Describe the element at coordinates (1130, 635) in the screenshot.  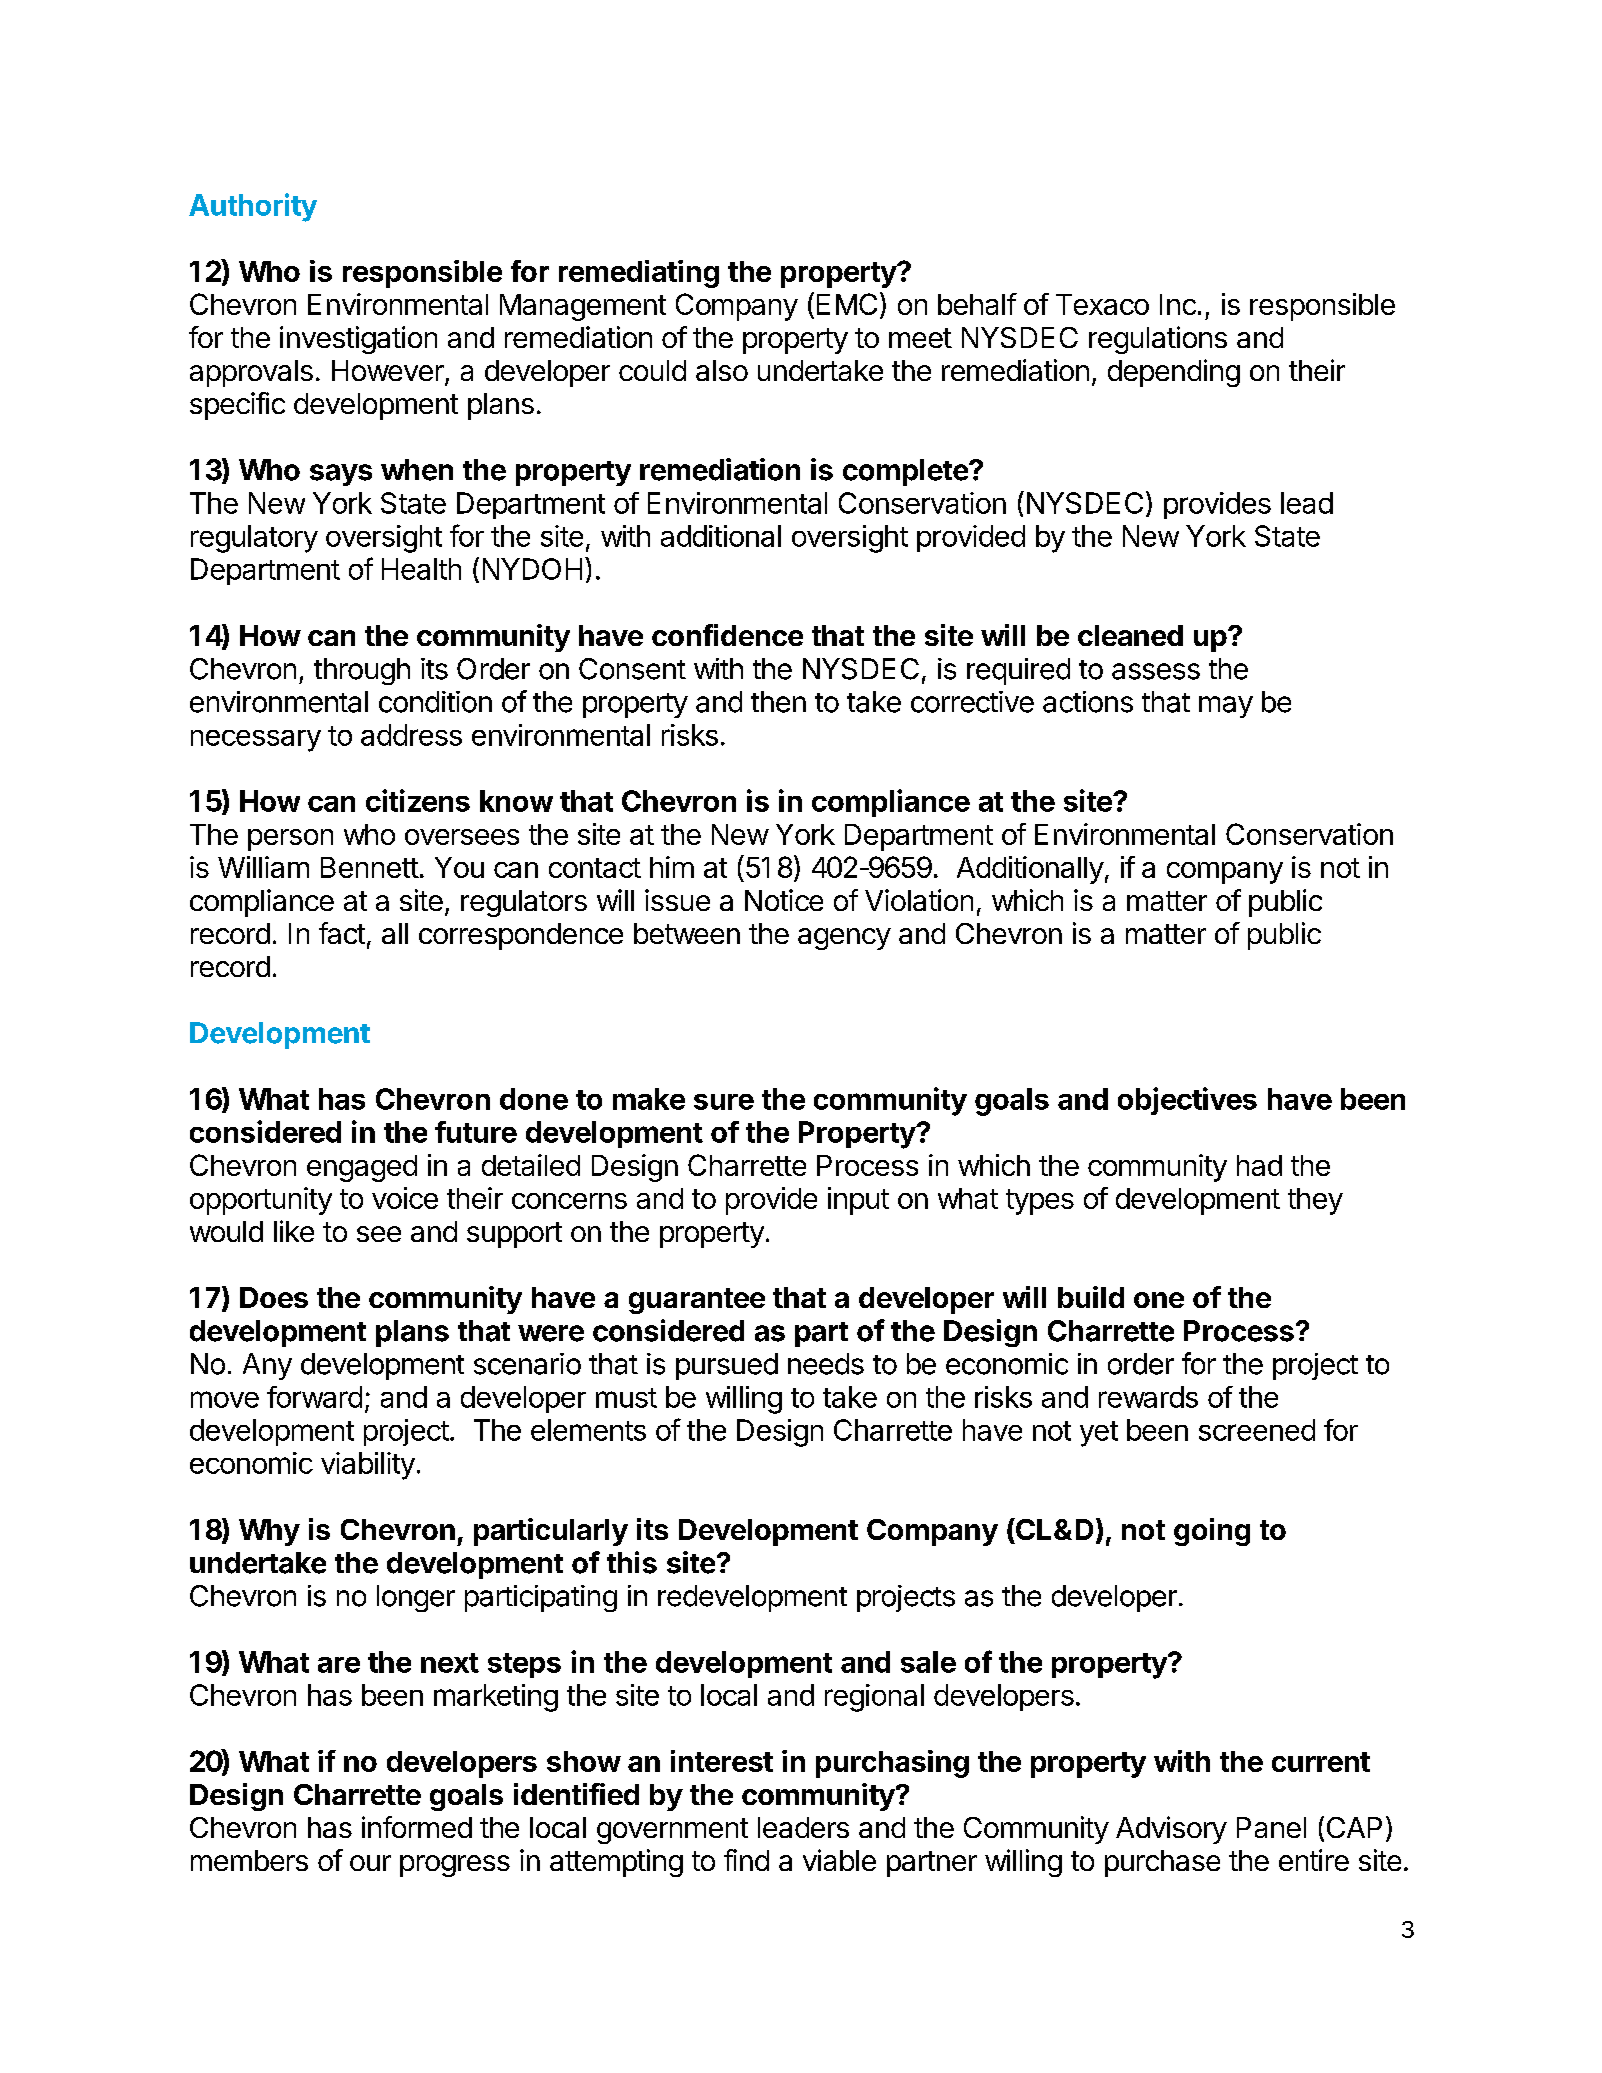
I see `cleaned` at that location.
